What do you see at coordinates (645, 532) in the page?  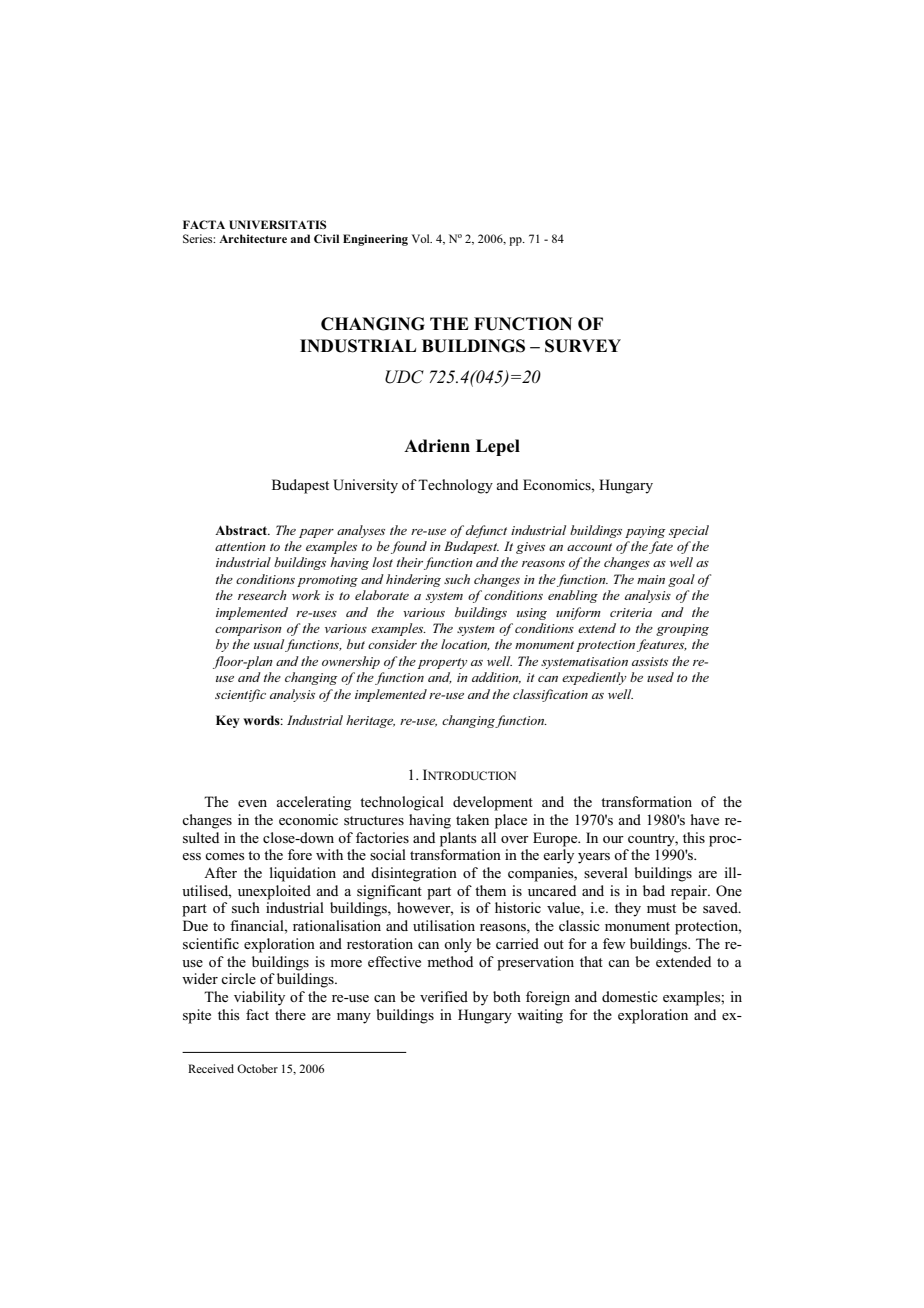 I see `paying` at bounding box center [645, 532].
